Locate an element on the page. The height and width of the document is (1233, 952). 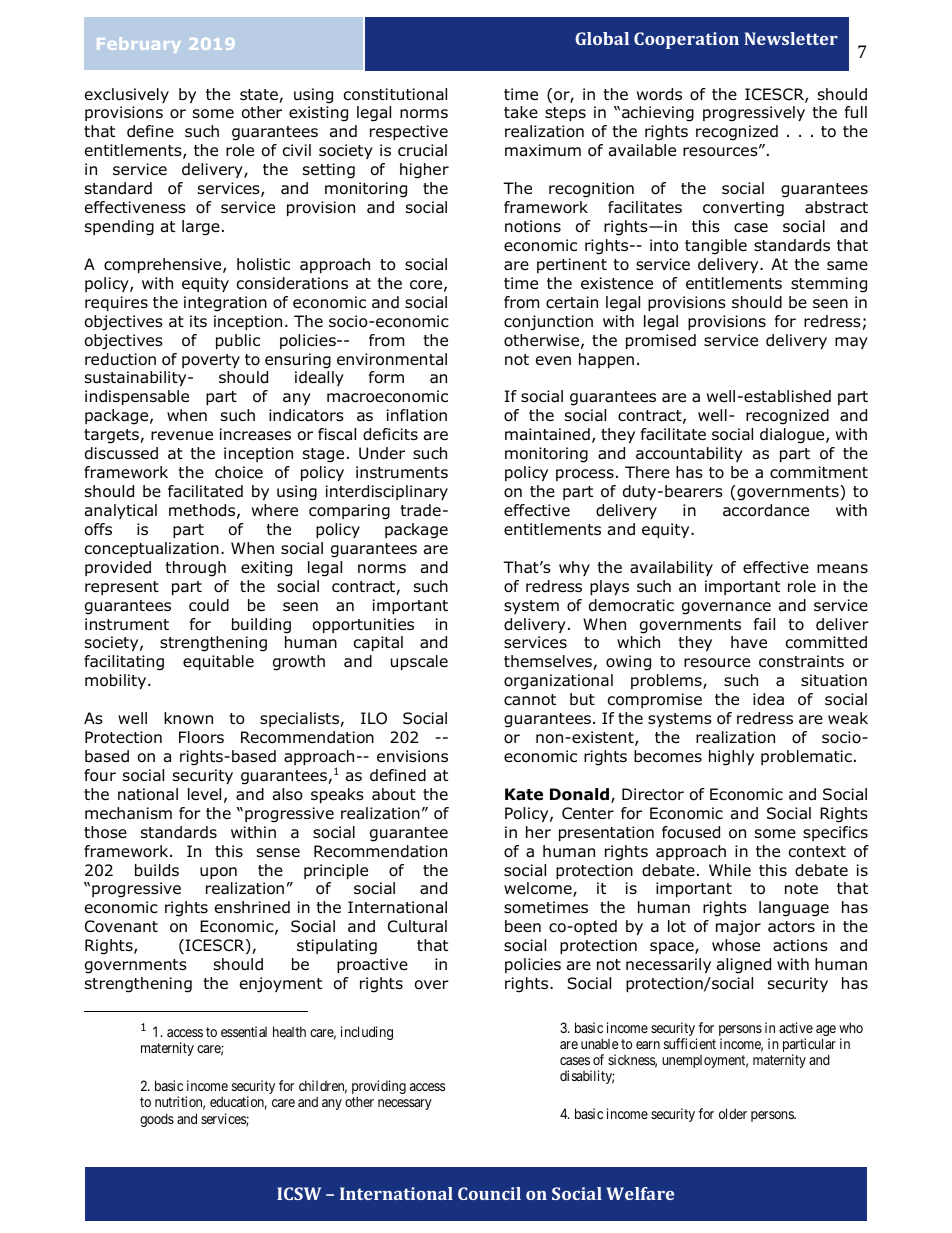
conjunction is located at coordinates (548, 323).
